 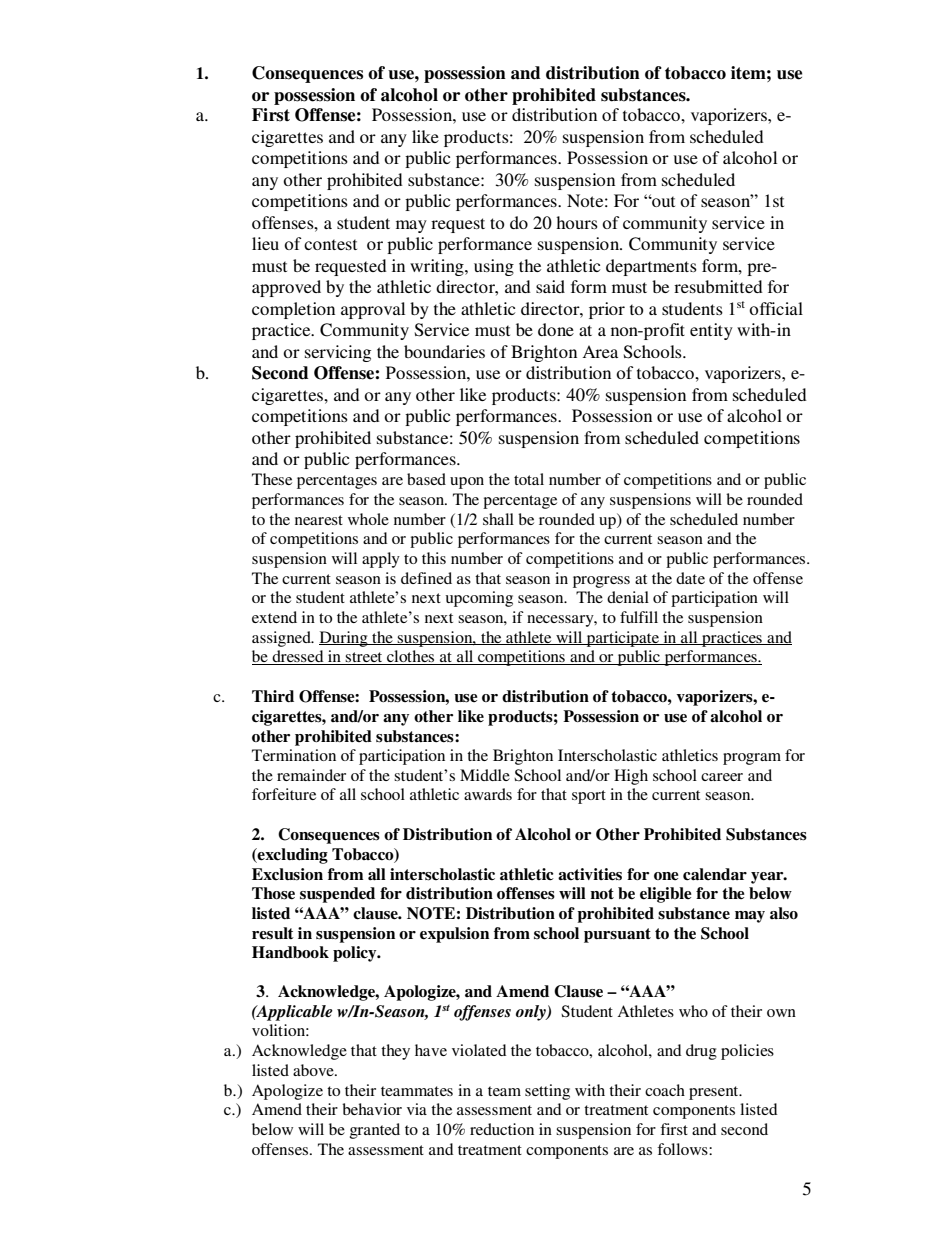 What do you see at coordinates (718, 286) in the page?
I see `resubmitted` at bounding box center [718, 286].
